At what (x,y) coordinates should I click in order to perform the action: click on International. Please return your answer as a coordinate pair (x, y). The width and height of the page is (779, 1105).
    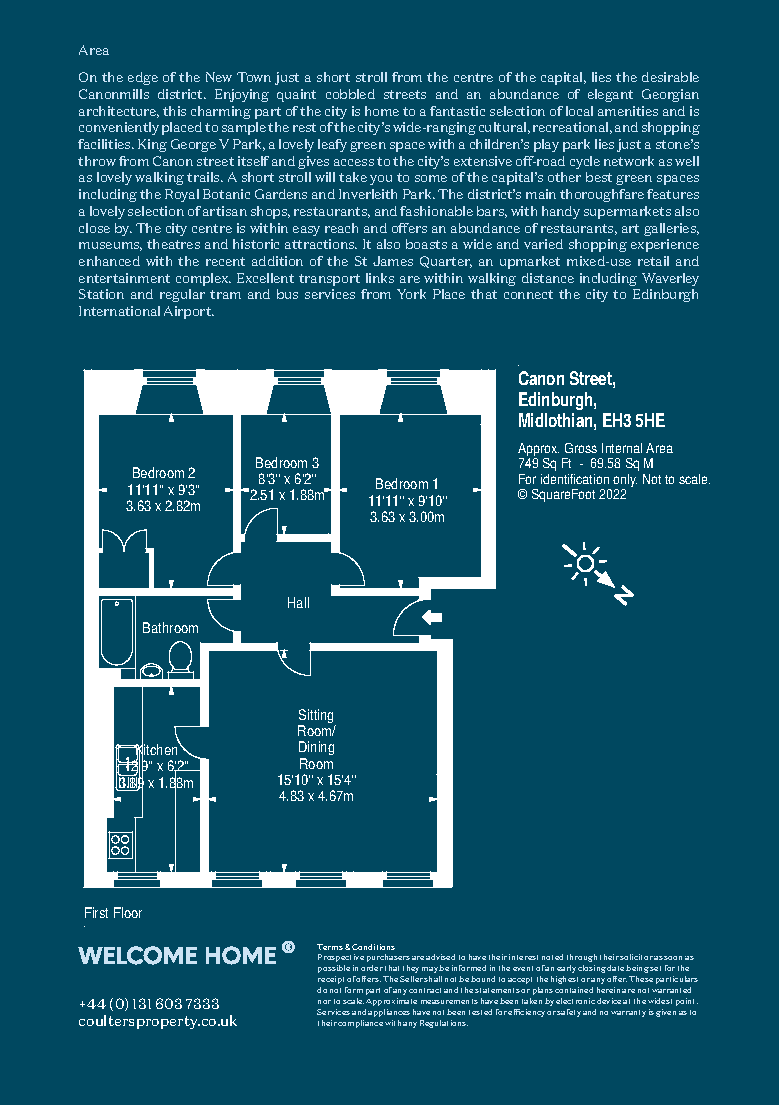
    Looking at the image, I should click on (119, 311).
